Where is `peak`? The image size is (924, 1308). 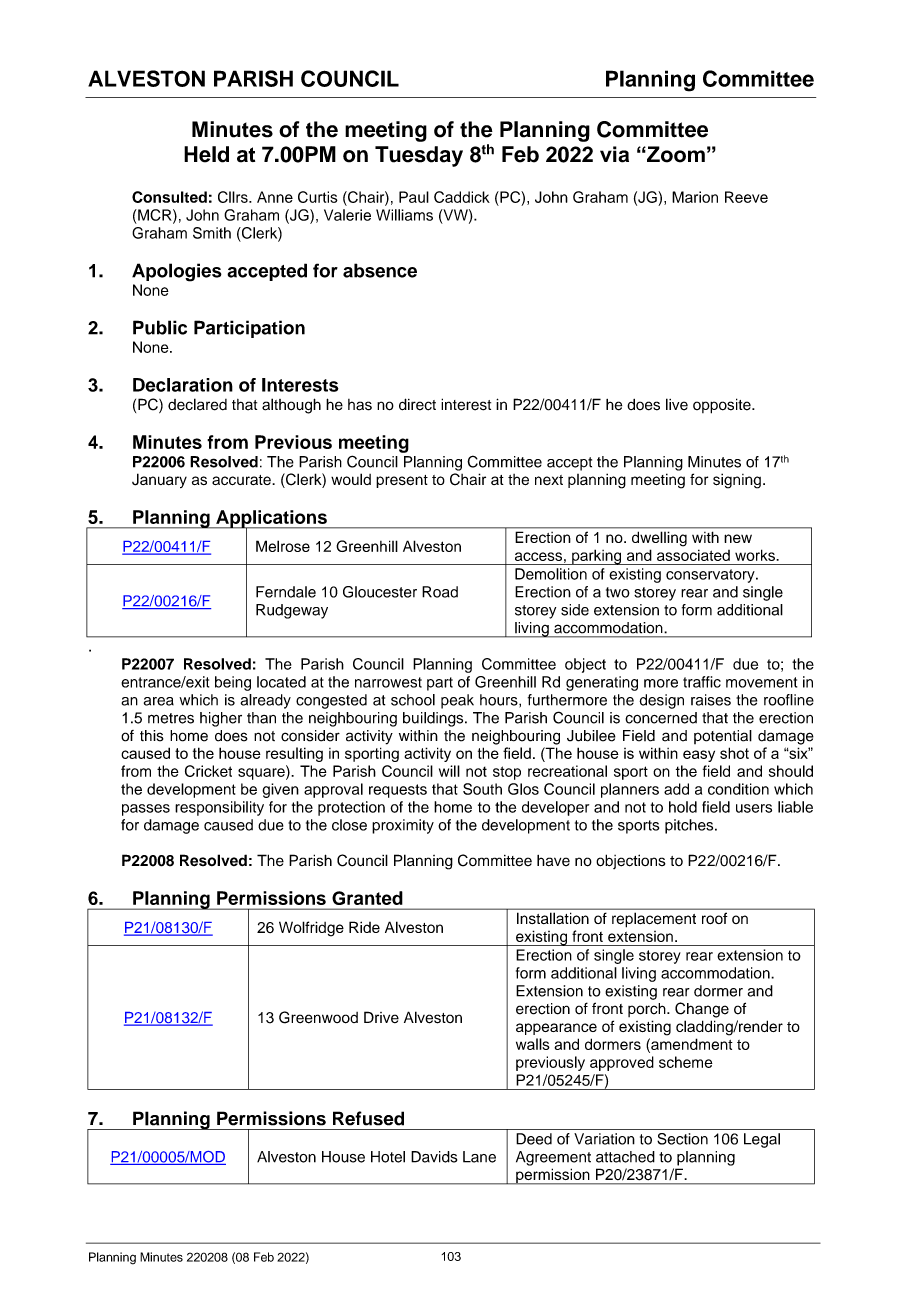 peak is located at coordinates (457, 701).
